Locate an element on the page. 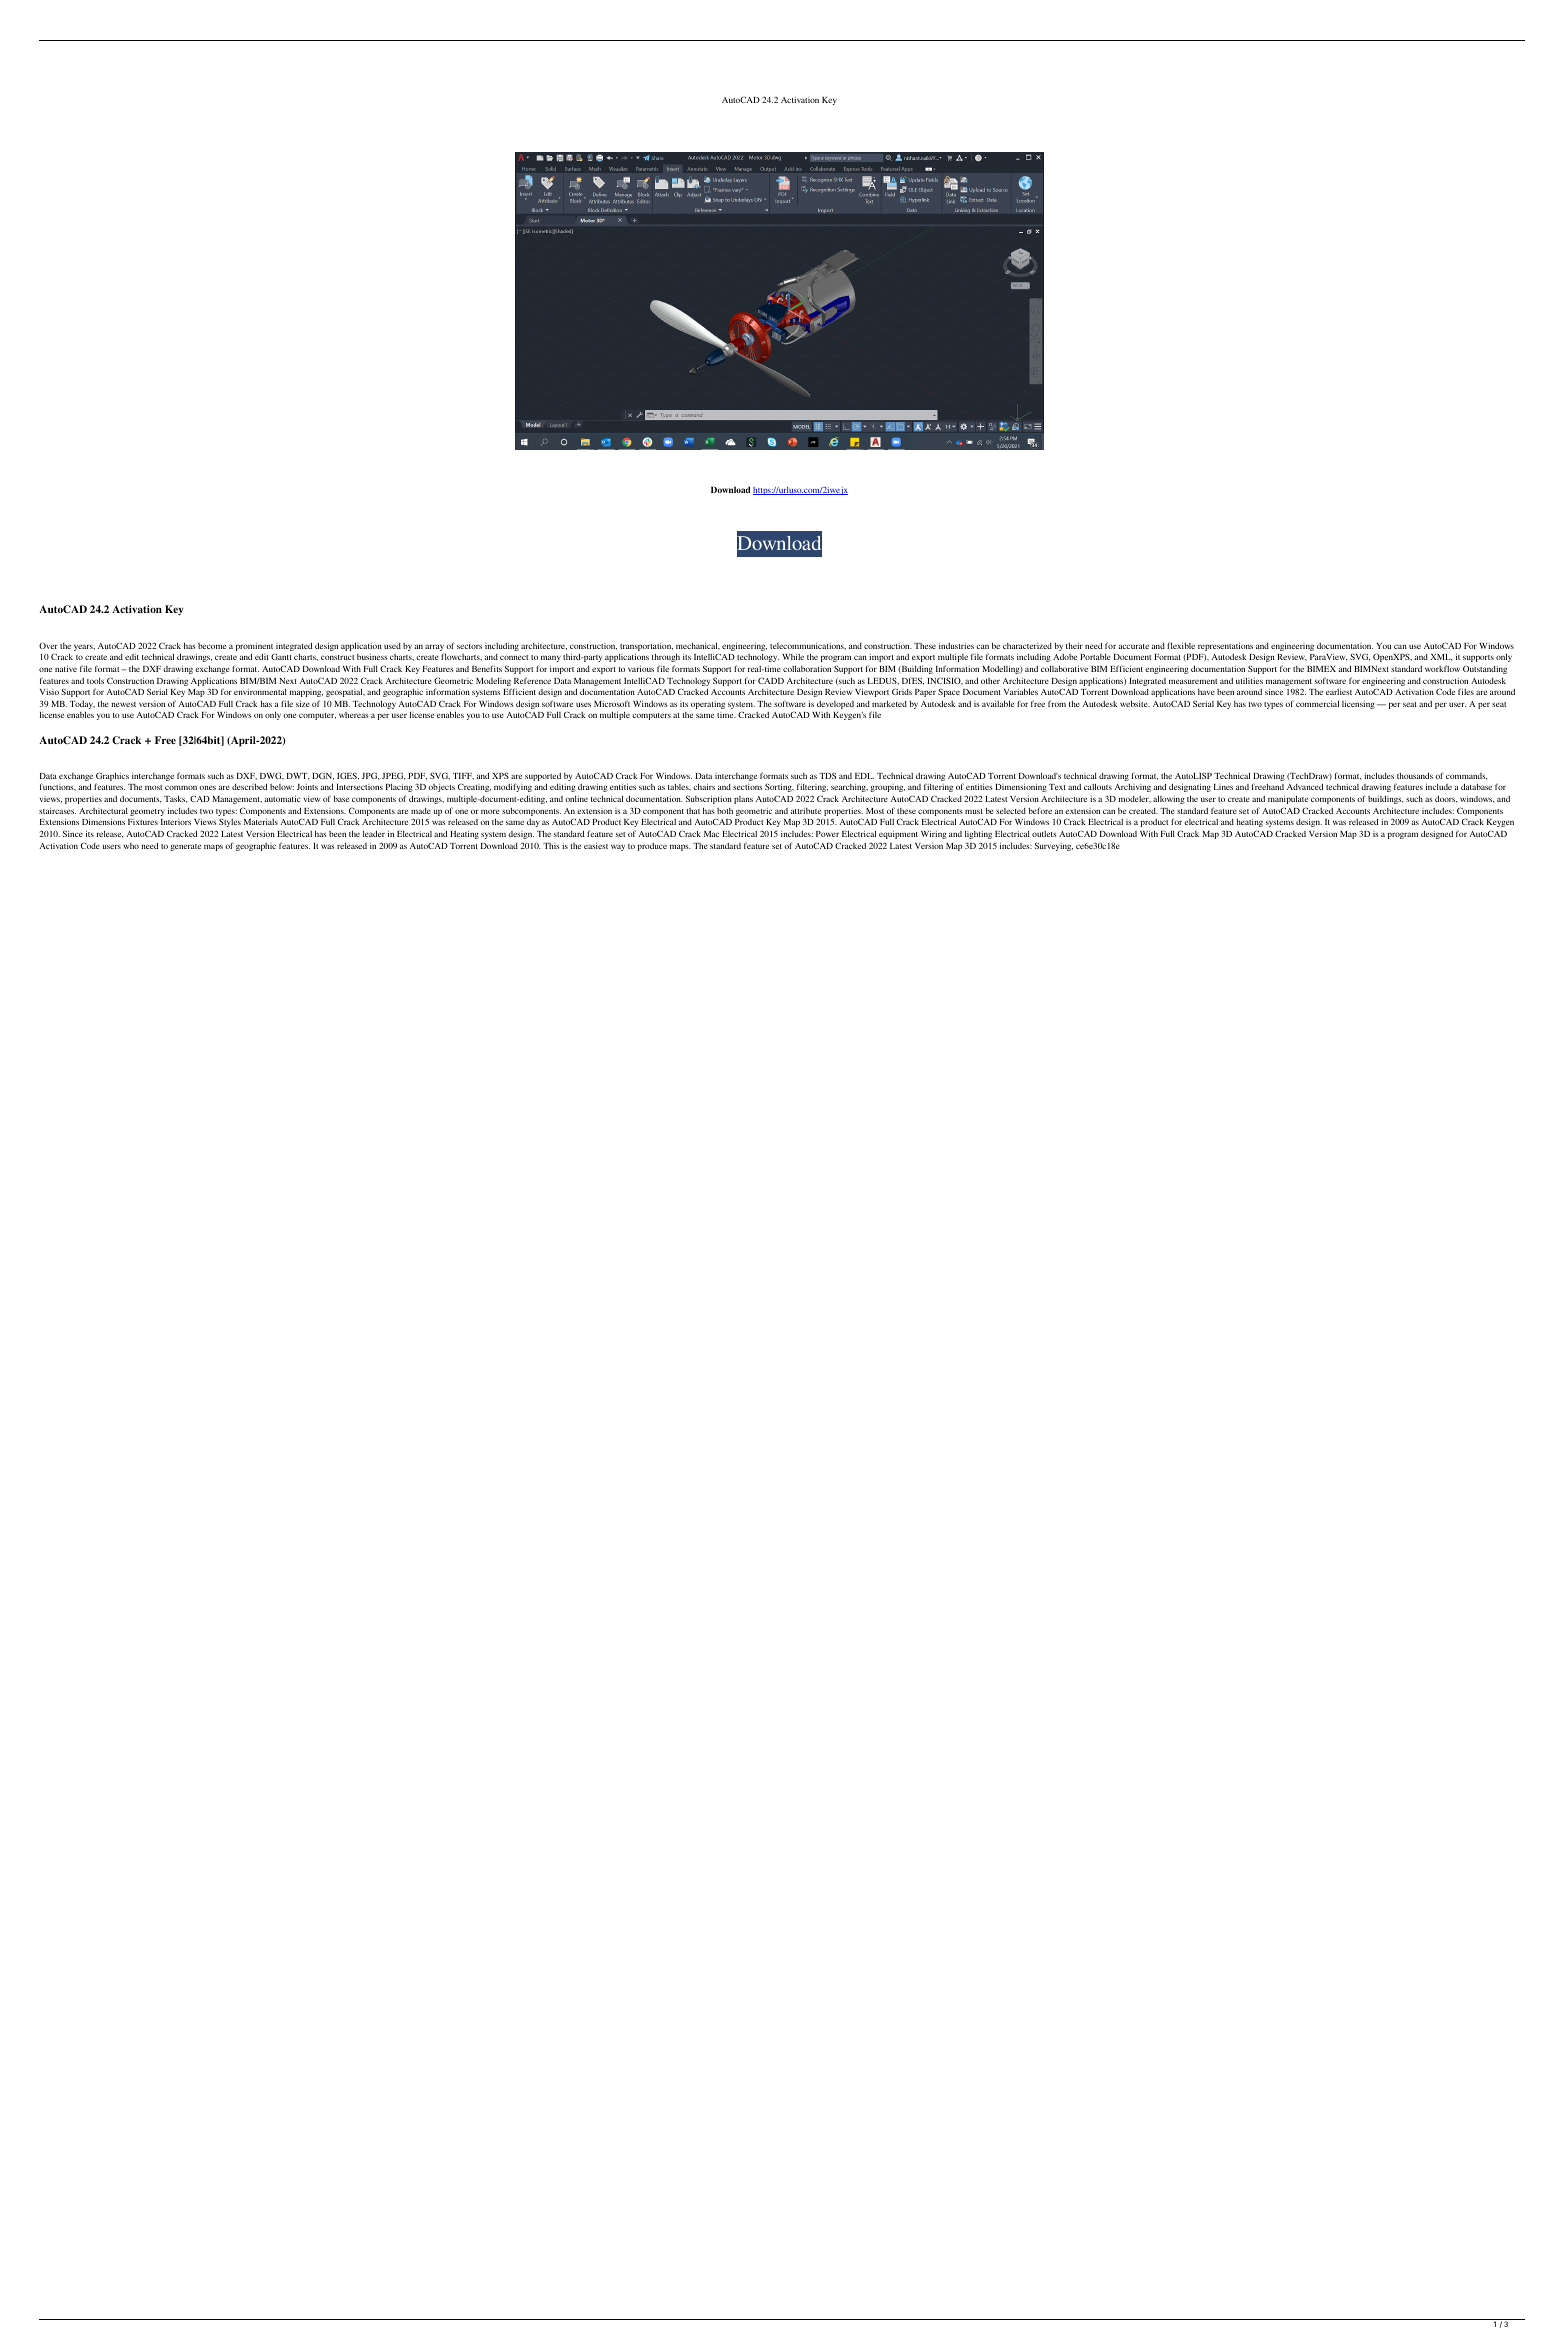 The height and width of the page is (2346, 1564). thousands is located at coordinates (1415, 775).
